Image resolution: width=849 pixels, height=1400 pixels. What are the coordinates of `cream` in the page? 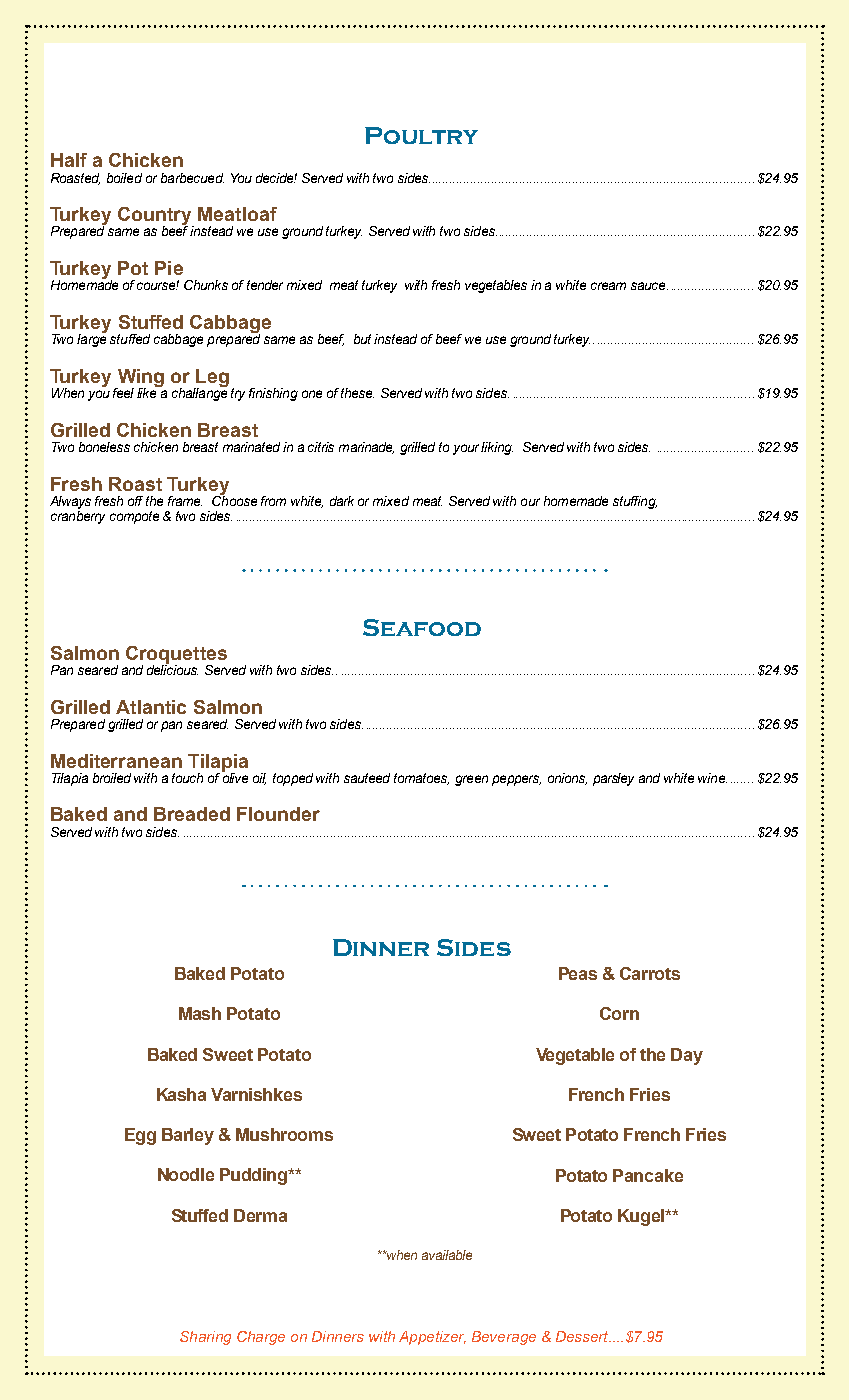 It's located at (608, 286).
